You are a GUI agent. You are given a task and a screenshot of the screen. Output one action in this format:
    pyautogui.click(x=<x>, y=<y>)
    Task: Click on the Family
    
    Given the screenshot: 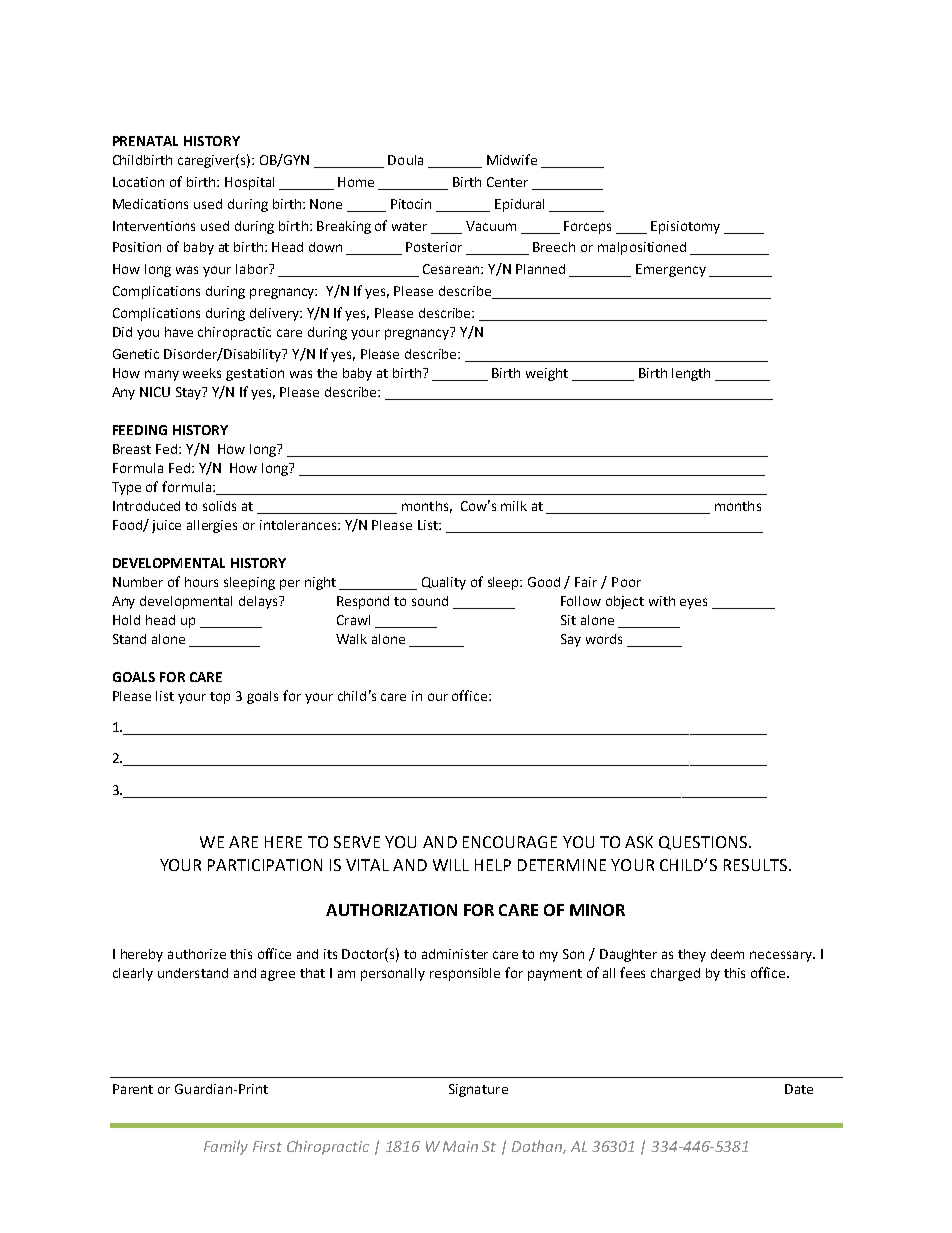 What is the action you would take?
    pyautogui.click(x=226, y=1147)
